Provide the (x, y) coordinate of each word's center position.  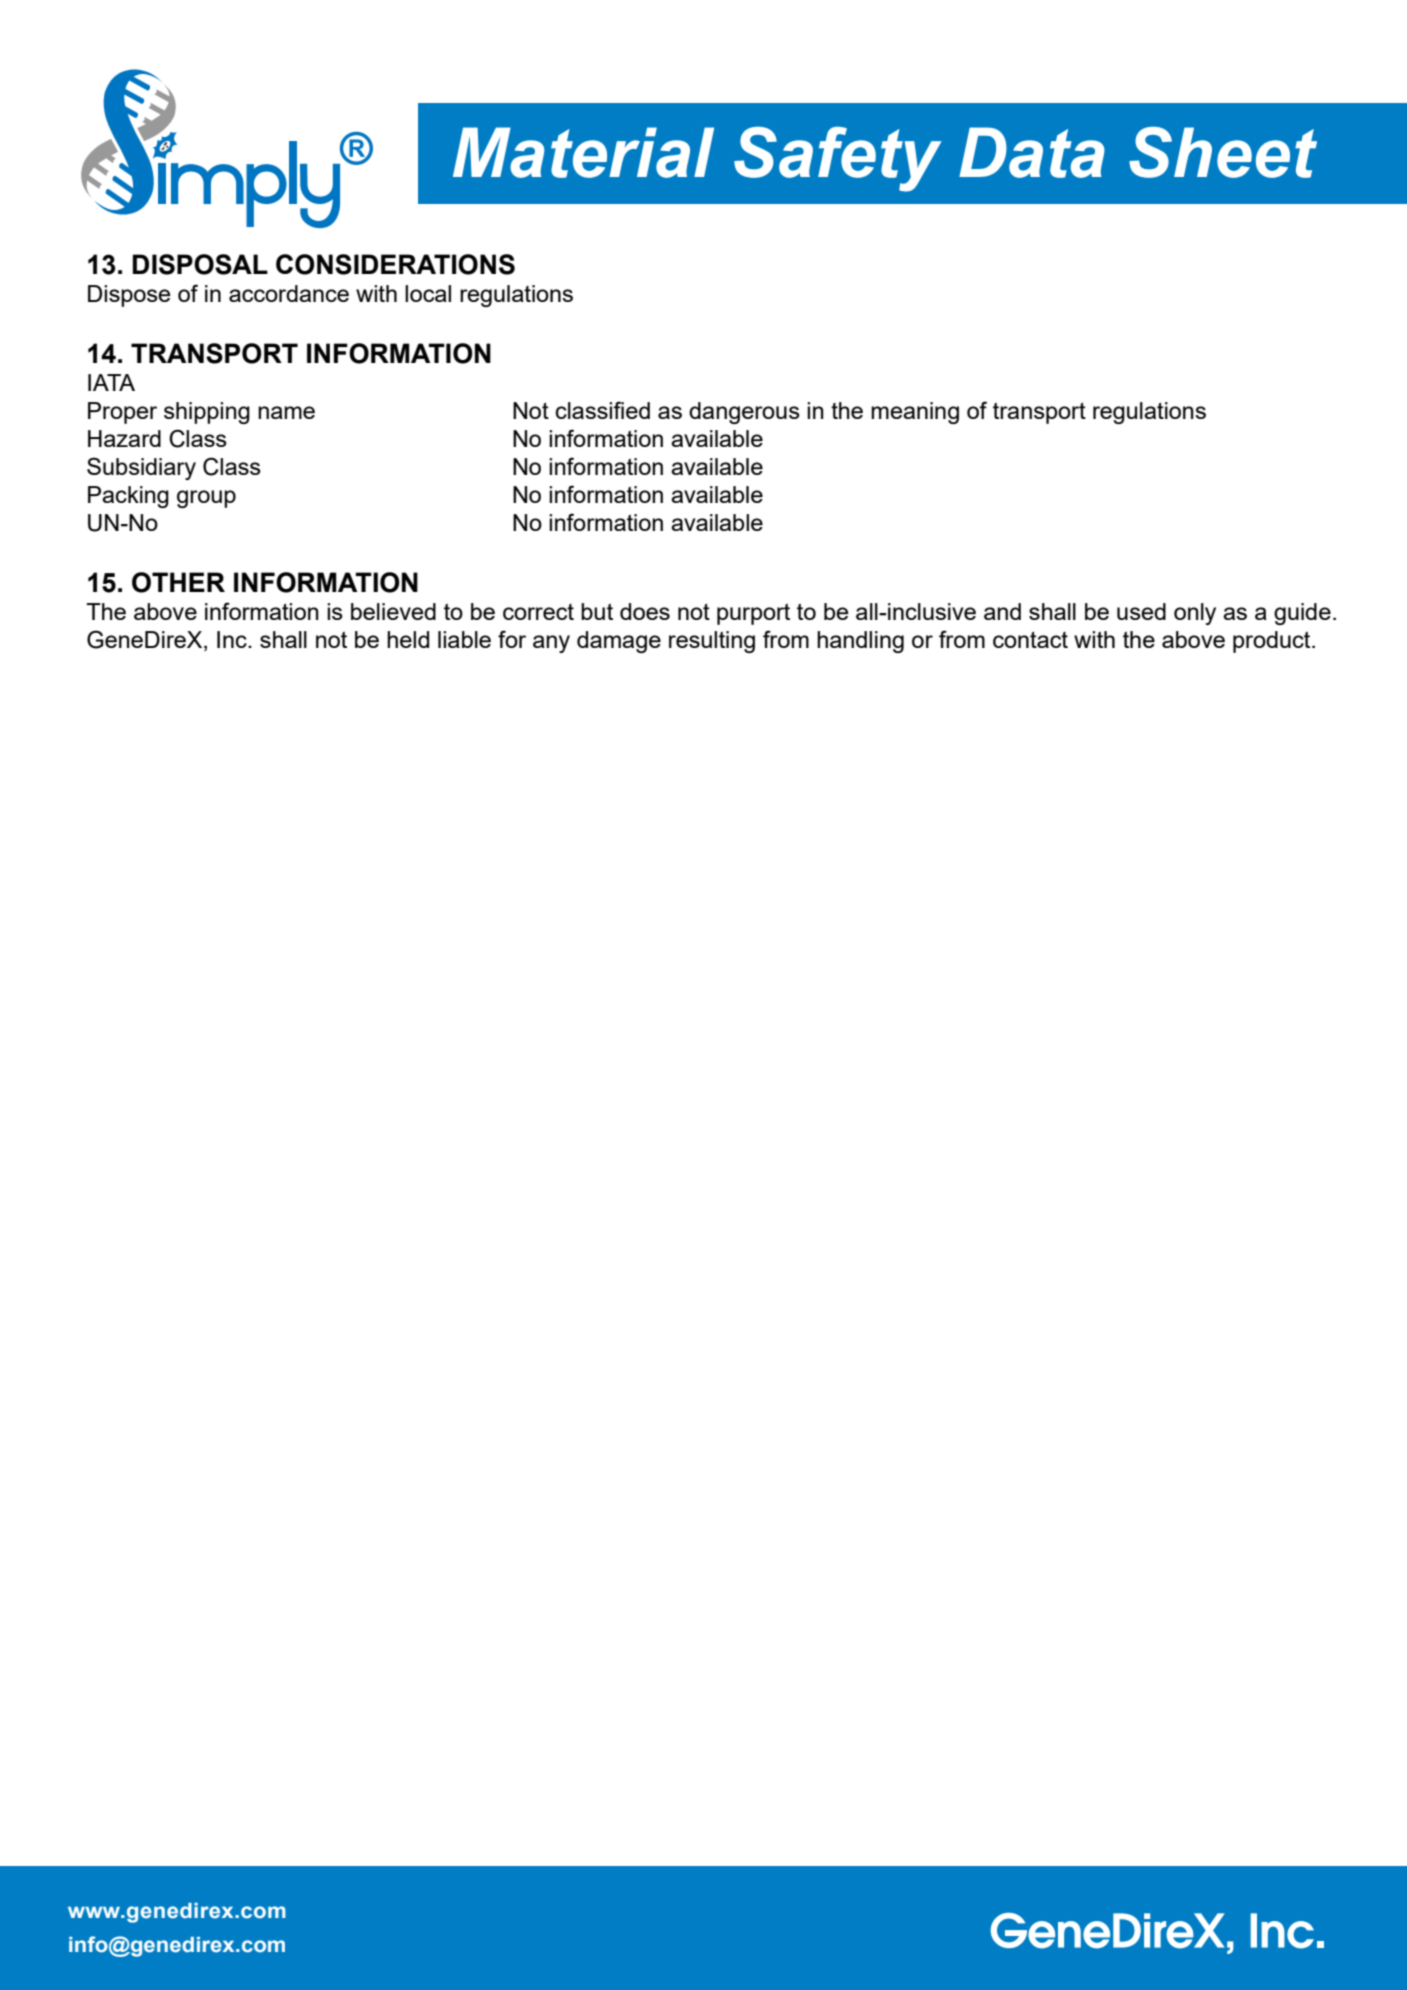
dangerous (744, 413)
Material (583, 152)
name (286, 412)
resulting (712, 642)
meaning (915, 413)
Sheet (1223, 152)
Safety (838, 159)
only (1195, 614)
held (408, 639)
